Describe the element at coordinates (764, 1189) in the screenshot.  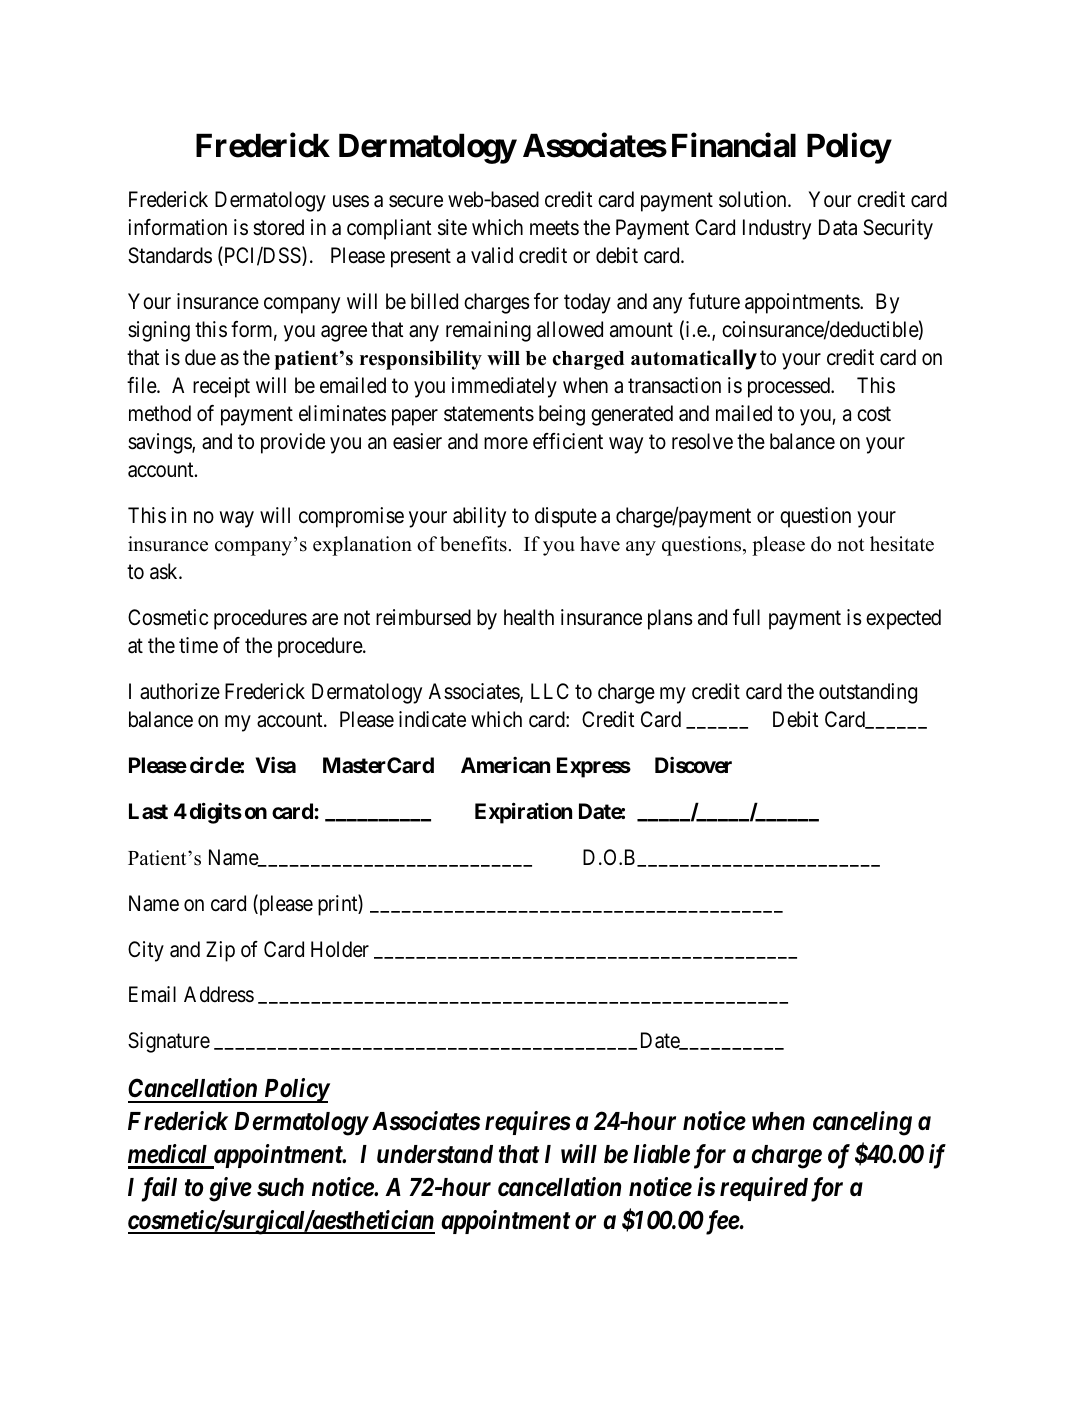
I see `required` at that location.
